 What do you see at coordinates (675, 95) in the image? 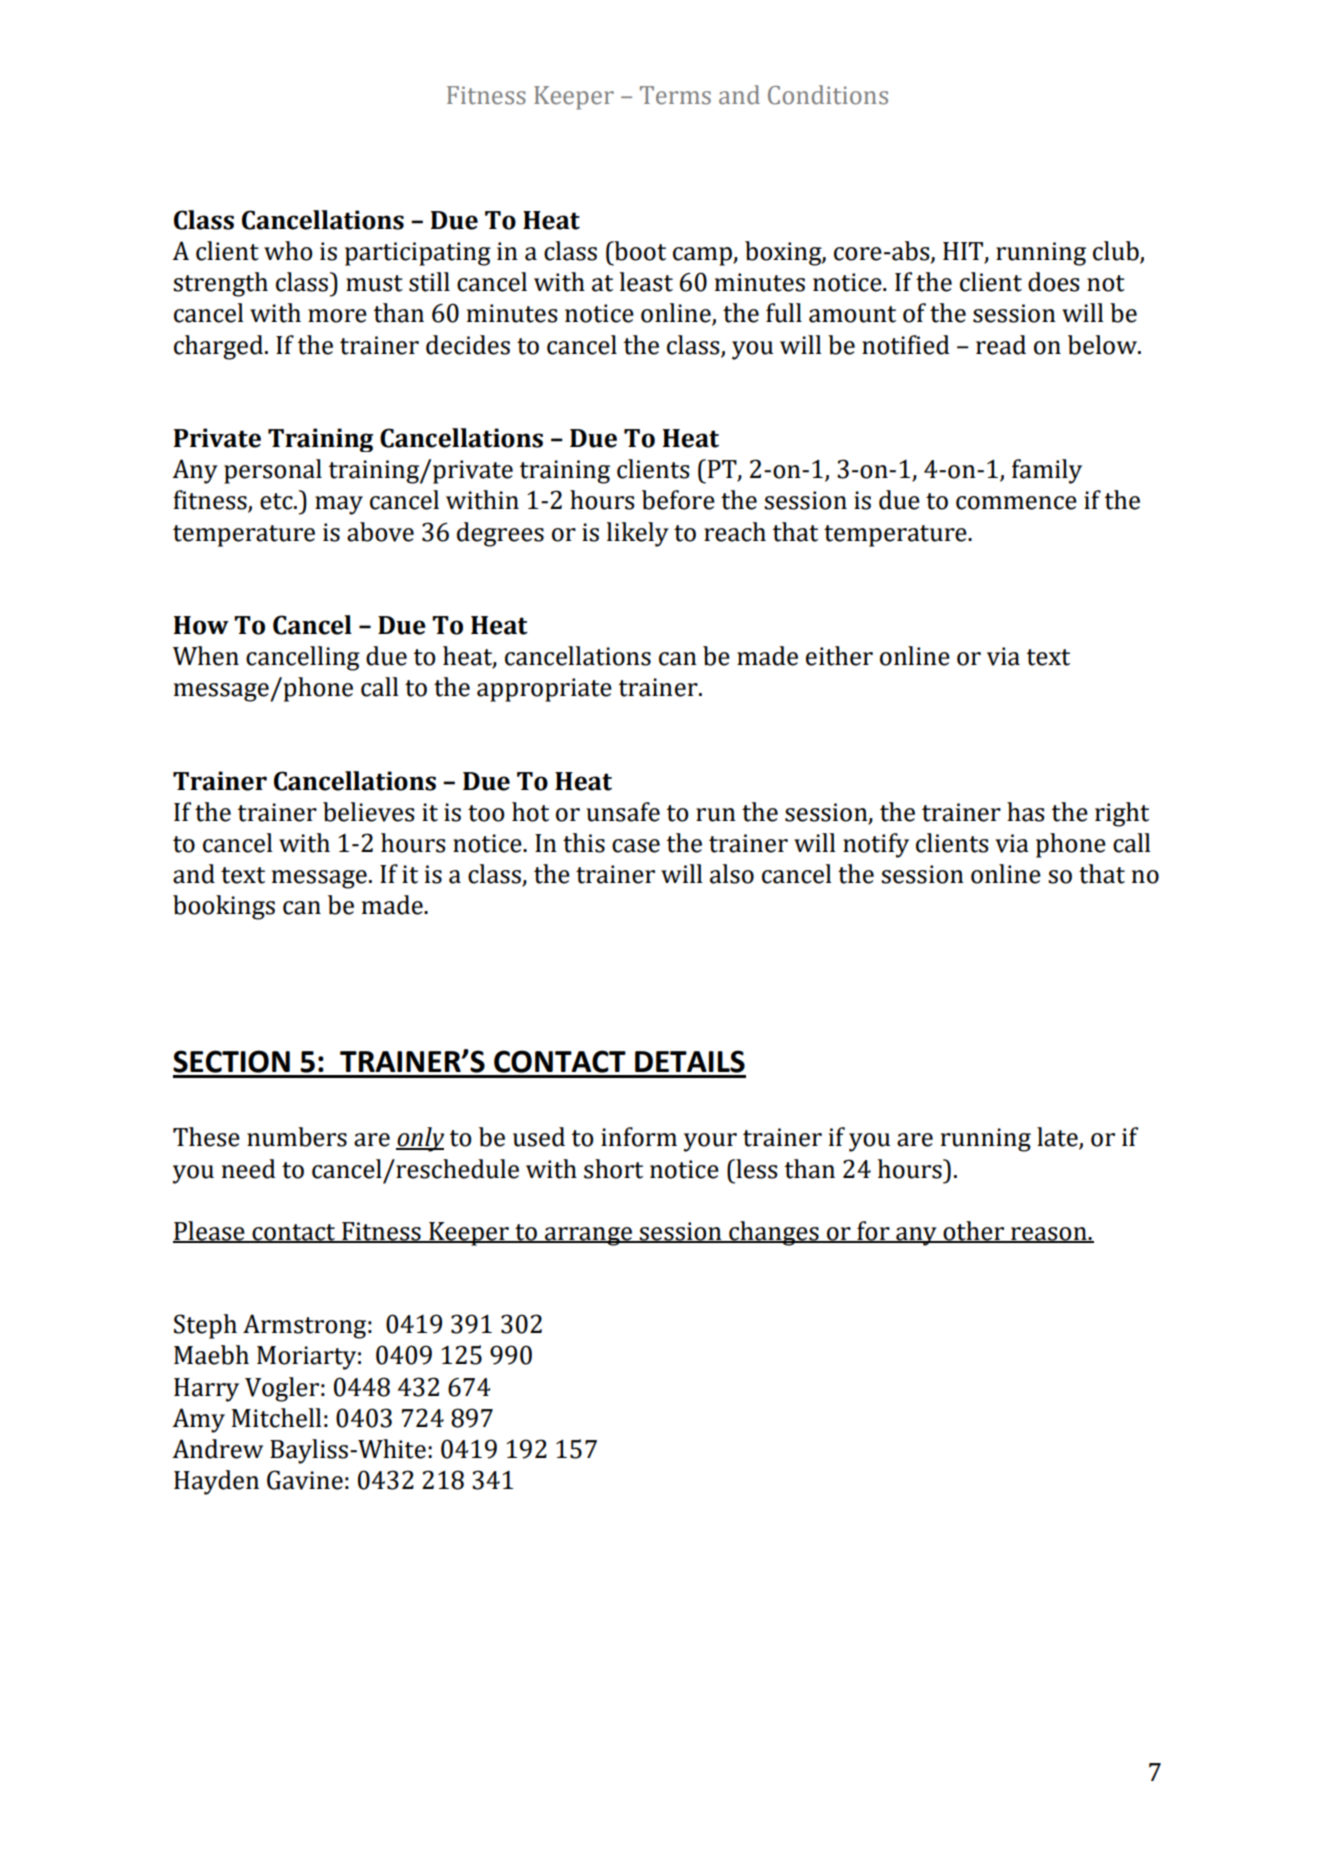
I see `Terms` at bounding box center [675, 95].
